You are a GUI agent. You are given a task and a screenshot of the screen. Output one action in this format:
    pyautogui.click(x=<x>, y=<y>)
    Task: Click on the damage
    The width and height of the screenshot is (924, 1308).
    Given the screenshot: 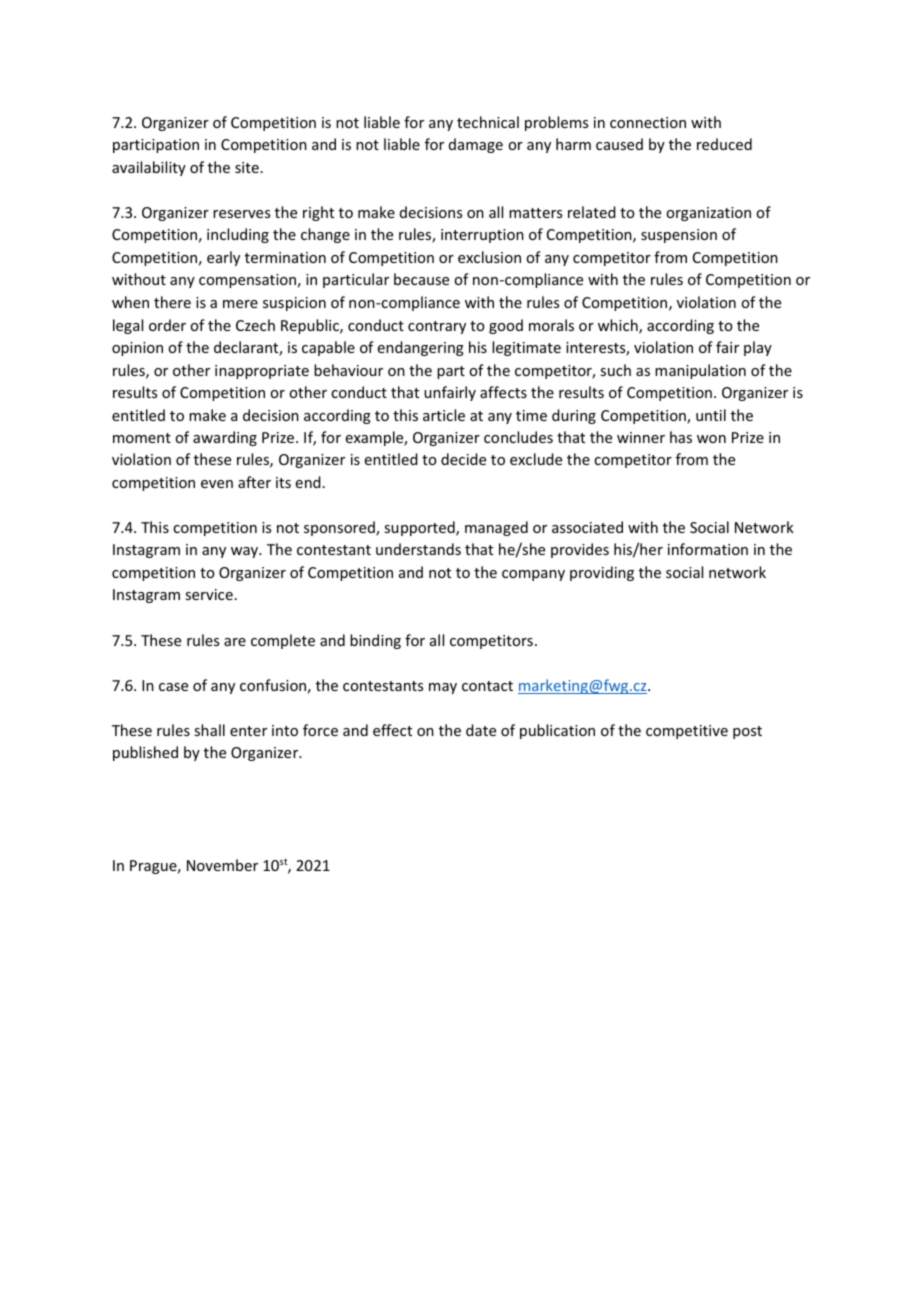 What is the action you would take?
    pyautogui.click(x=476, y=145)
